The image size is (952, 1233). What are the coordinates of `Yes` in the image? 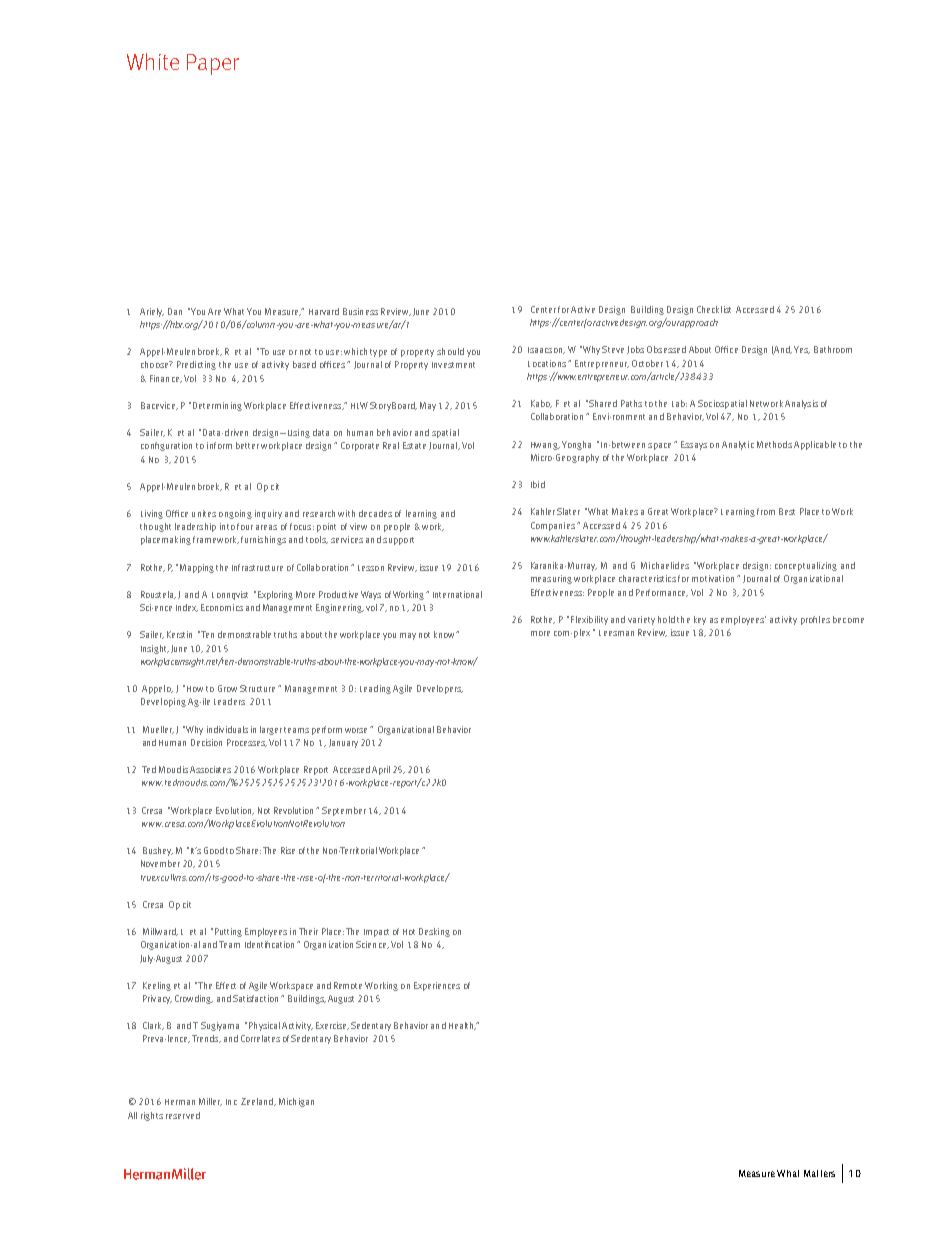 It's located at (802, 350).
